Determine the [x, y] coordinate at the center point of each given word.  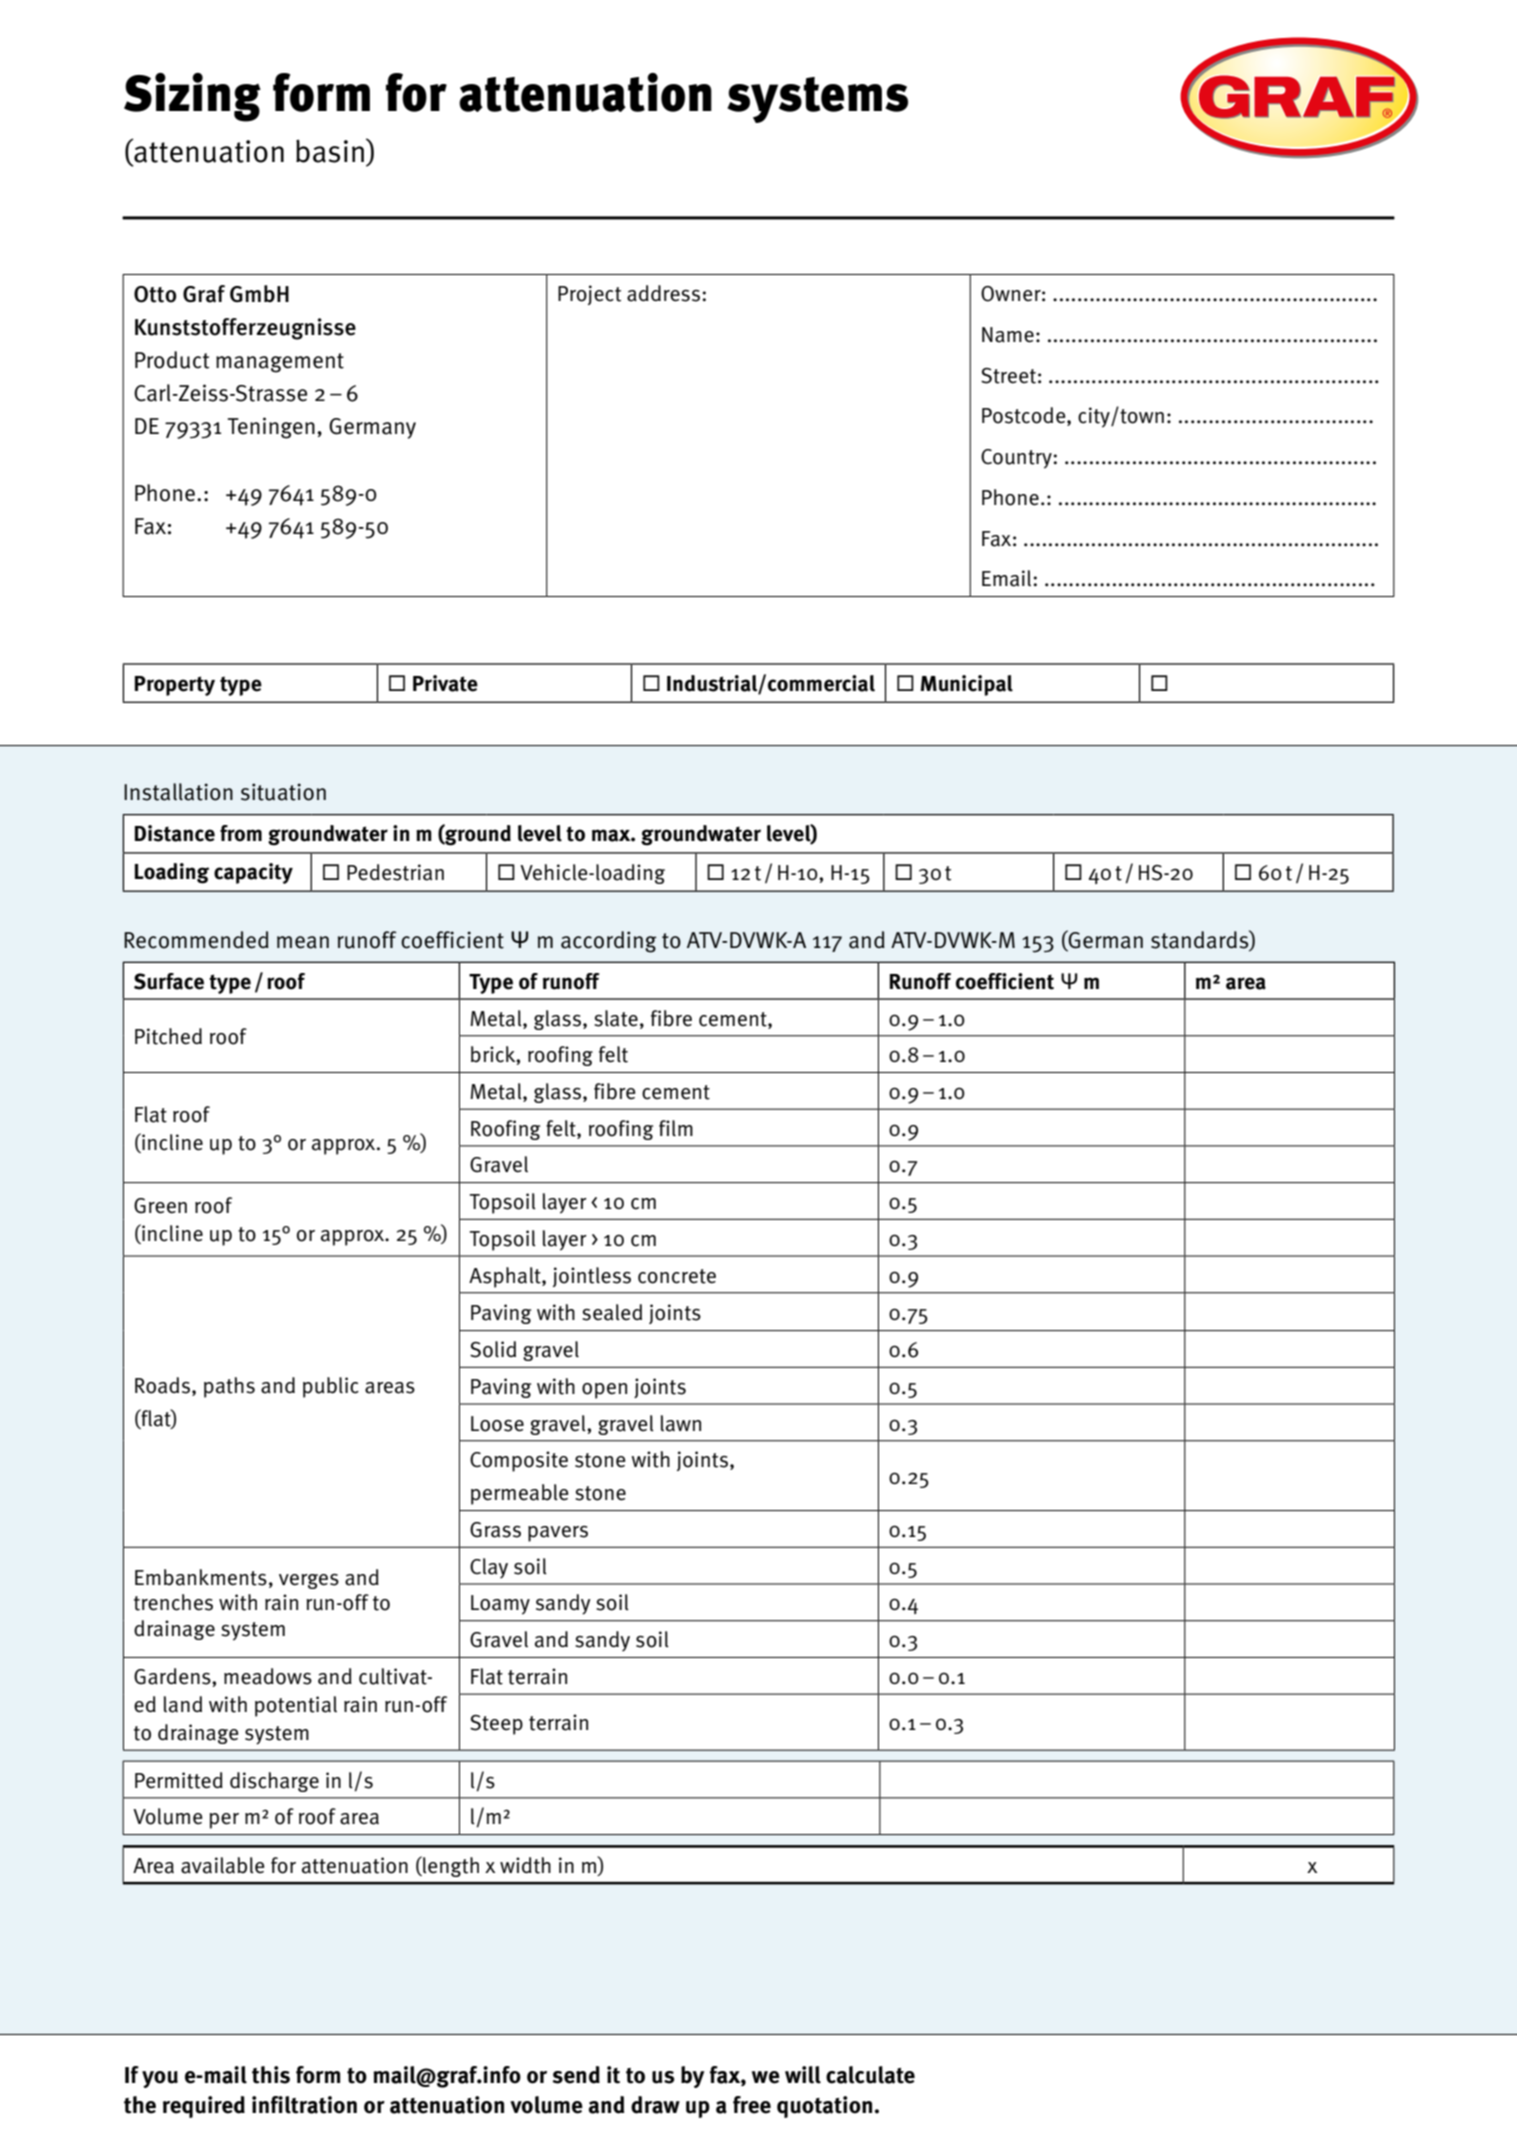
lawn [681, 1423]
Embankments [201, 1577]
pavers [558, 1534]
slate [616, 1018]
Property [175, 686]
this [271, 2075]
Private [445, 683]
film [676, 1128]
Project [589, 295]
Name [1008, 335]
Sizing [192, 97]
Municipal [966, 685]
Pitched [168, 1036]
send [576, 2075]
